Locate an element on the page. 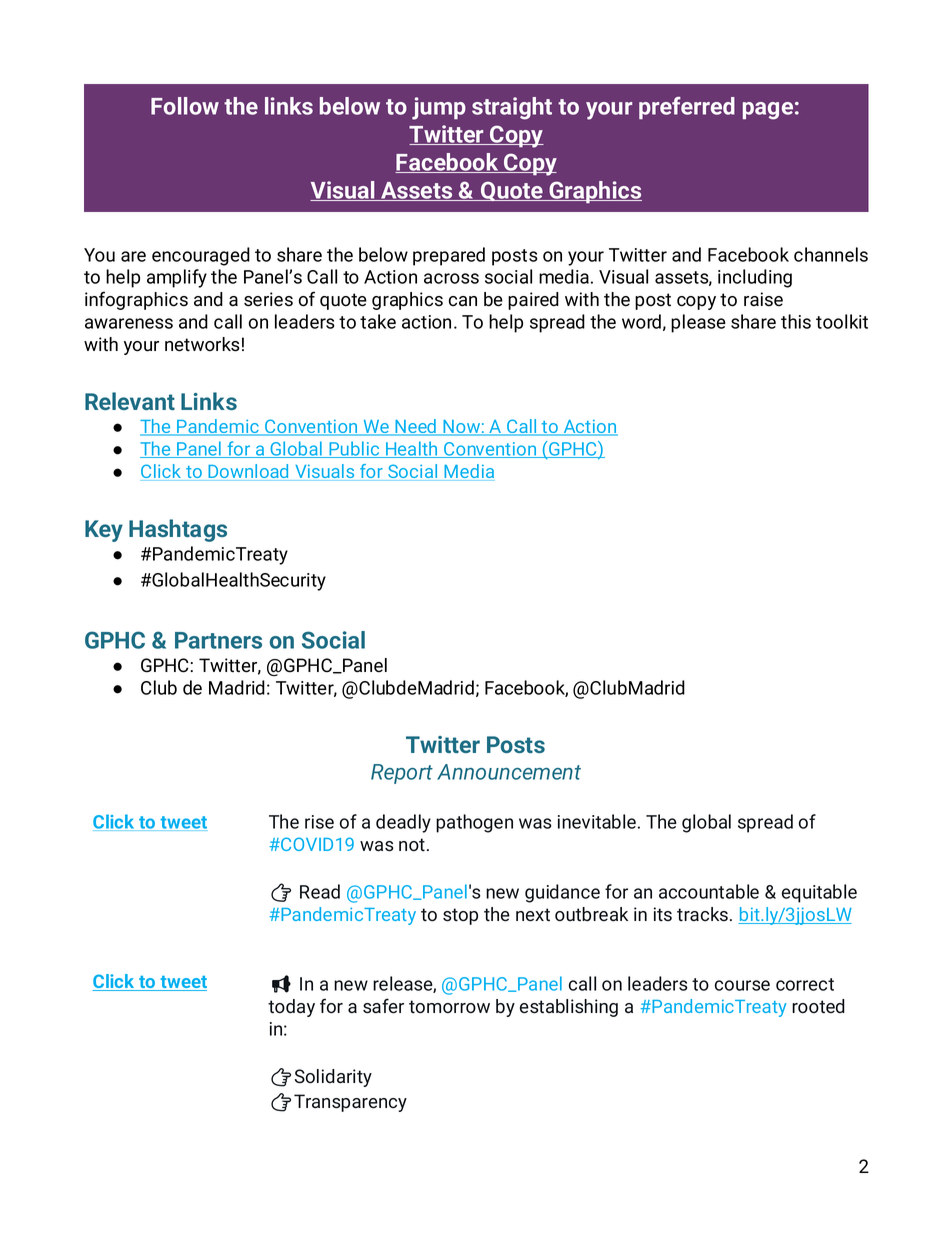 Image resolution: width=952 pixels, height=1233 pixels. tomorrow is located at coordinates (449, 1007).
